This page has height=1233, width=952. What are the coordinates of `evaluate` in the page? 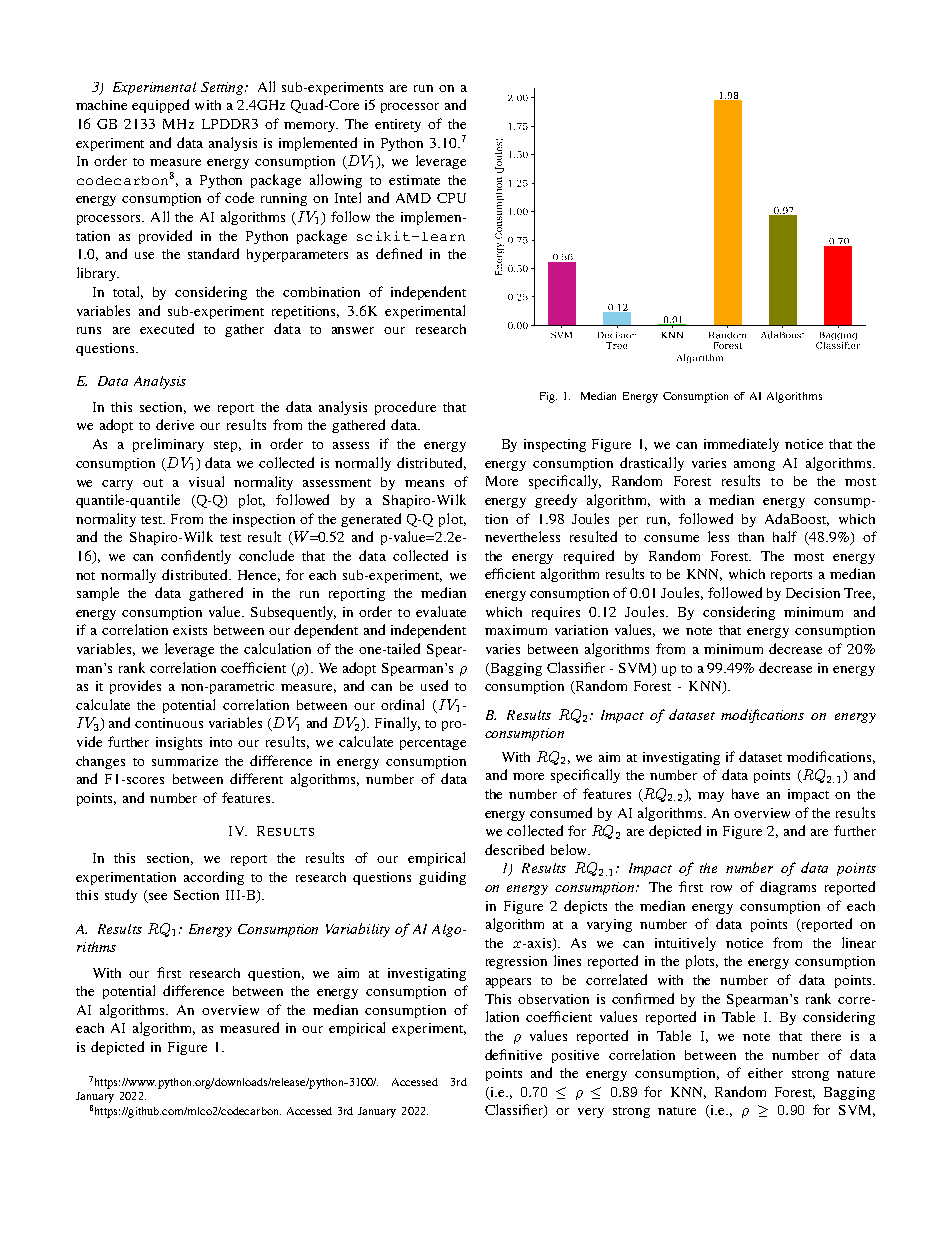 It's located at (441, 611).
